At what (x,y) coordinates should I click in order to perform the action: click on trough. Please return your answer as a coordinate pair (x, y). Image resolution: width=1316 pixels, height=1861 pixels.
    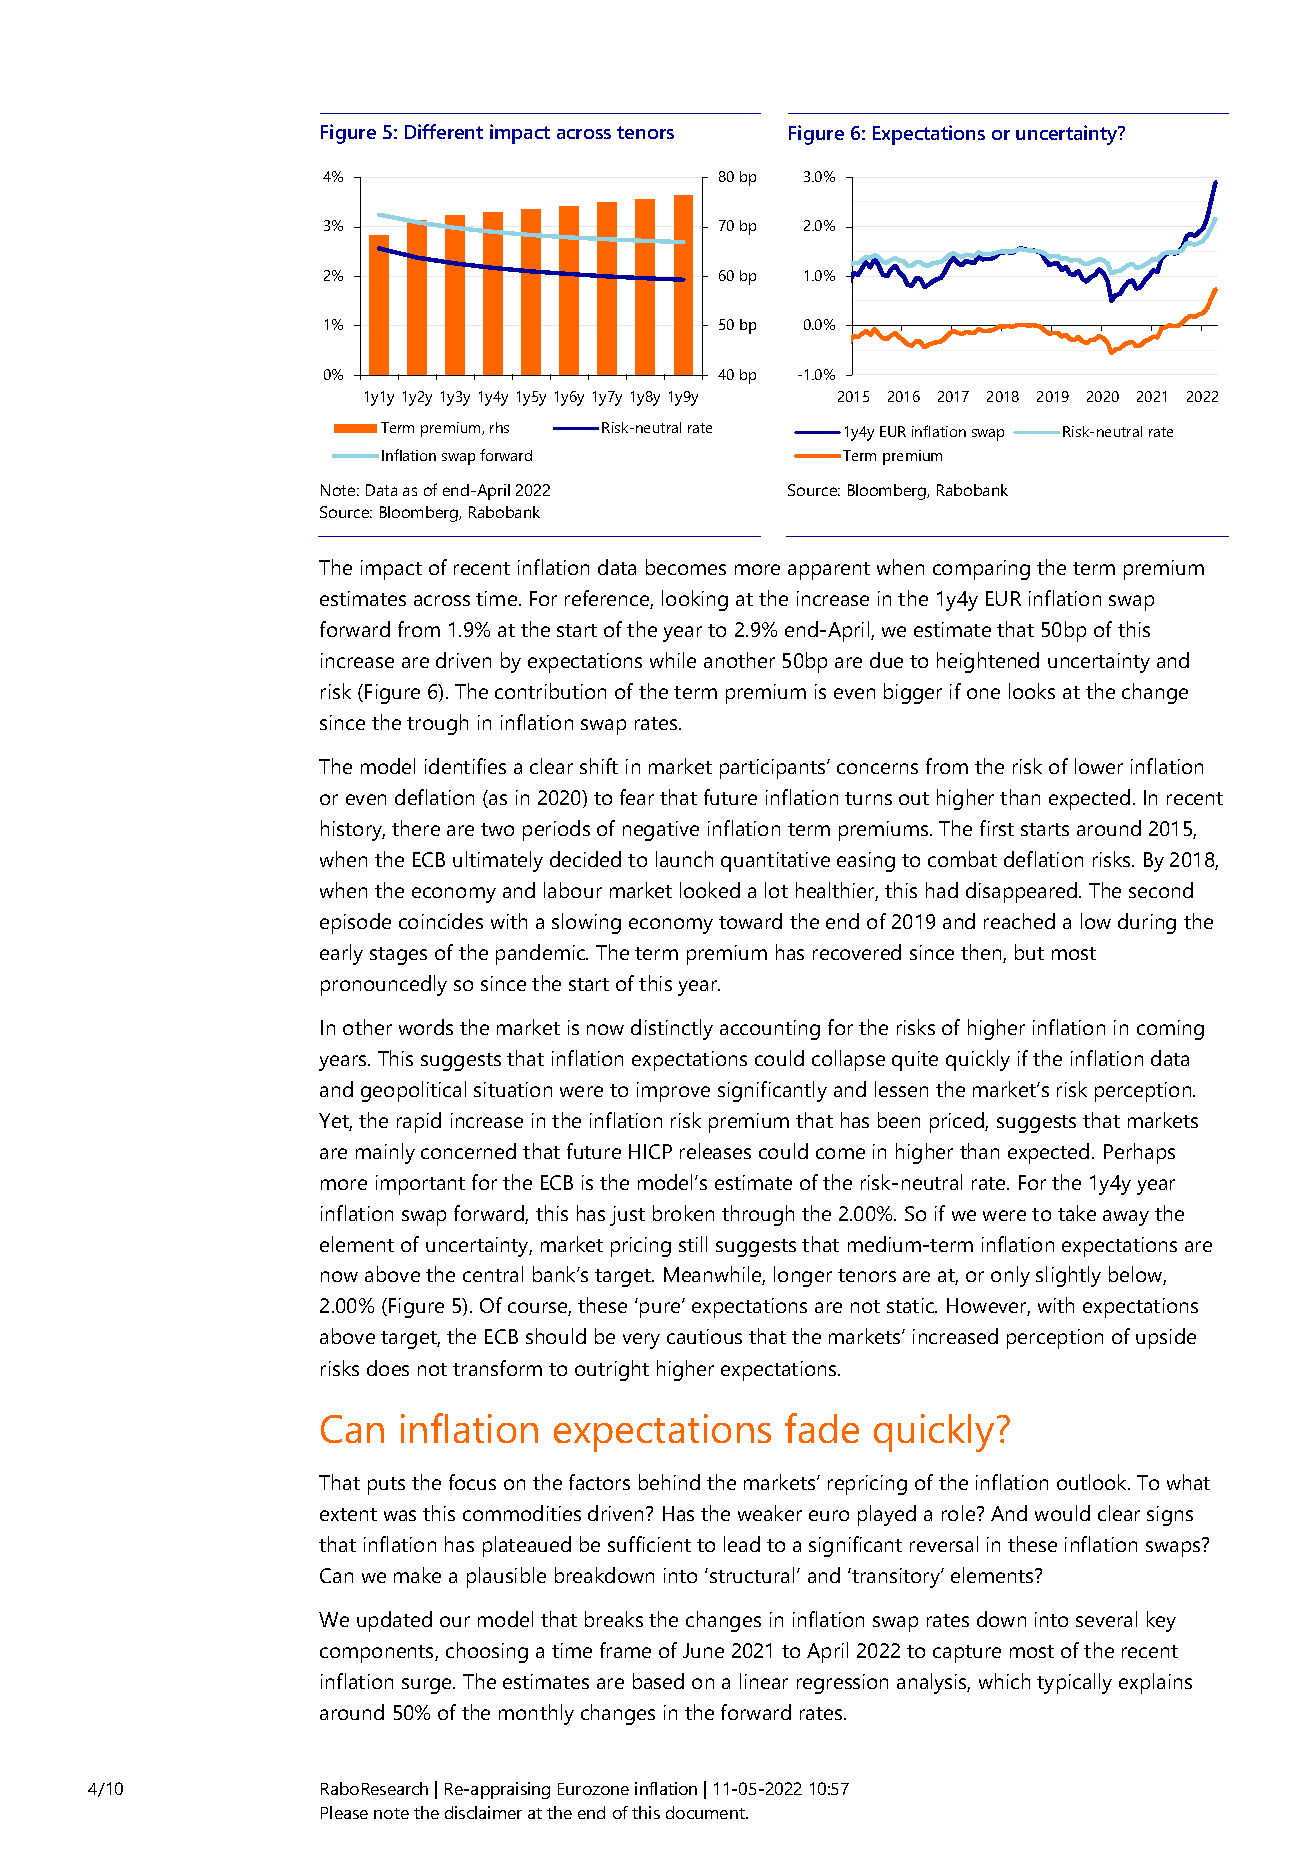
    Looking at the image, I should click on (437, 724).
